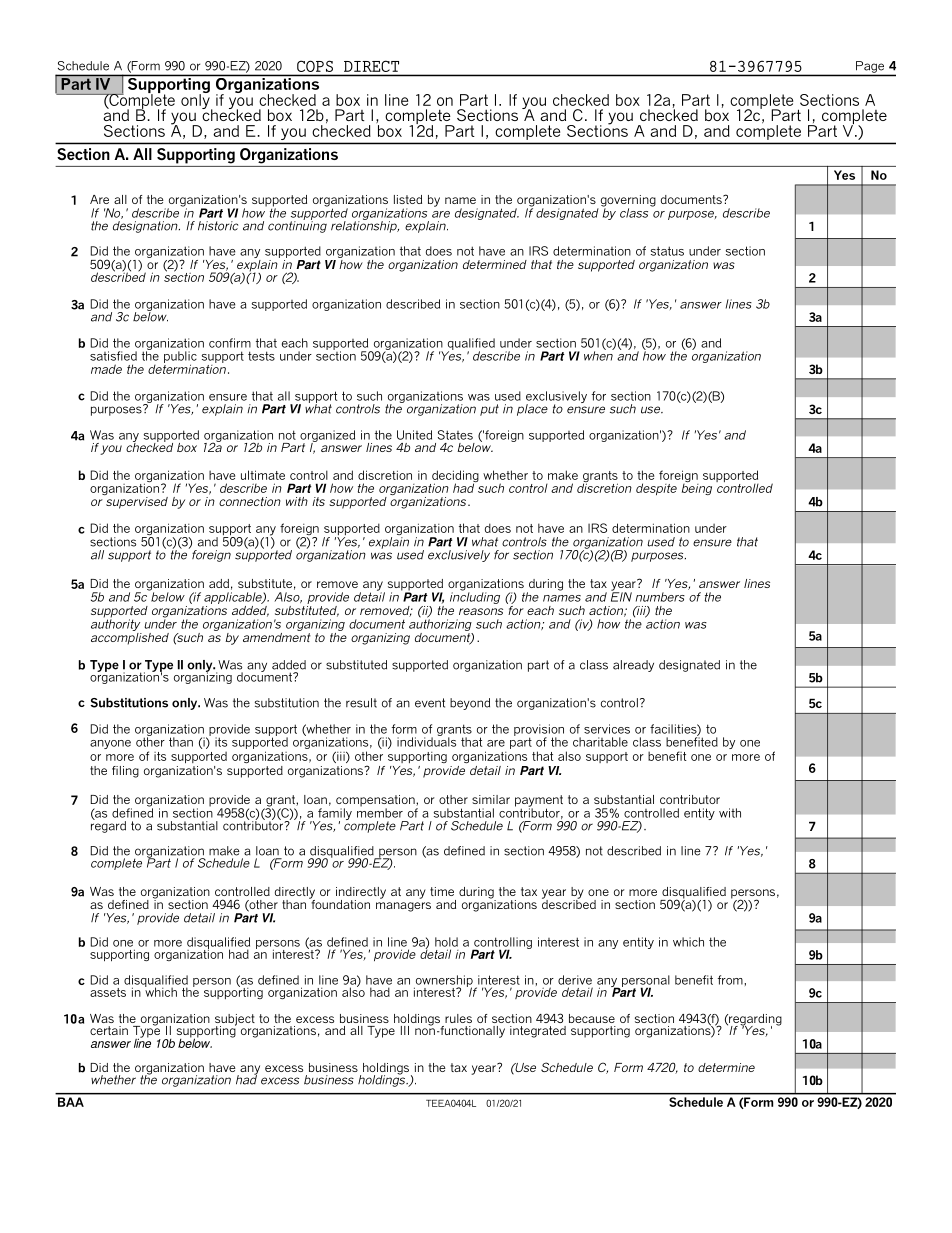  What do you see at coordinates (870, 67) in the image?
I see `Page` at bounding box center [870, 67].
